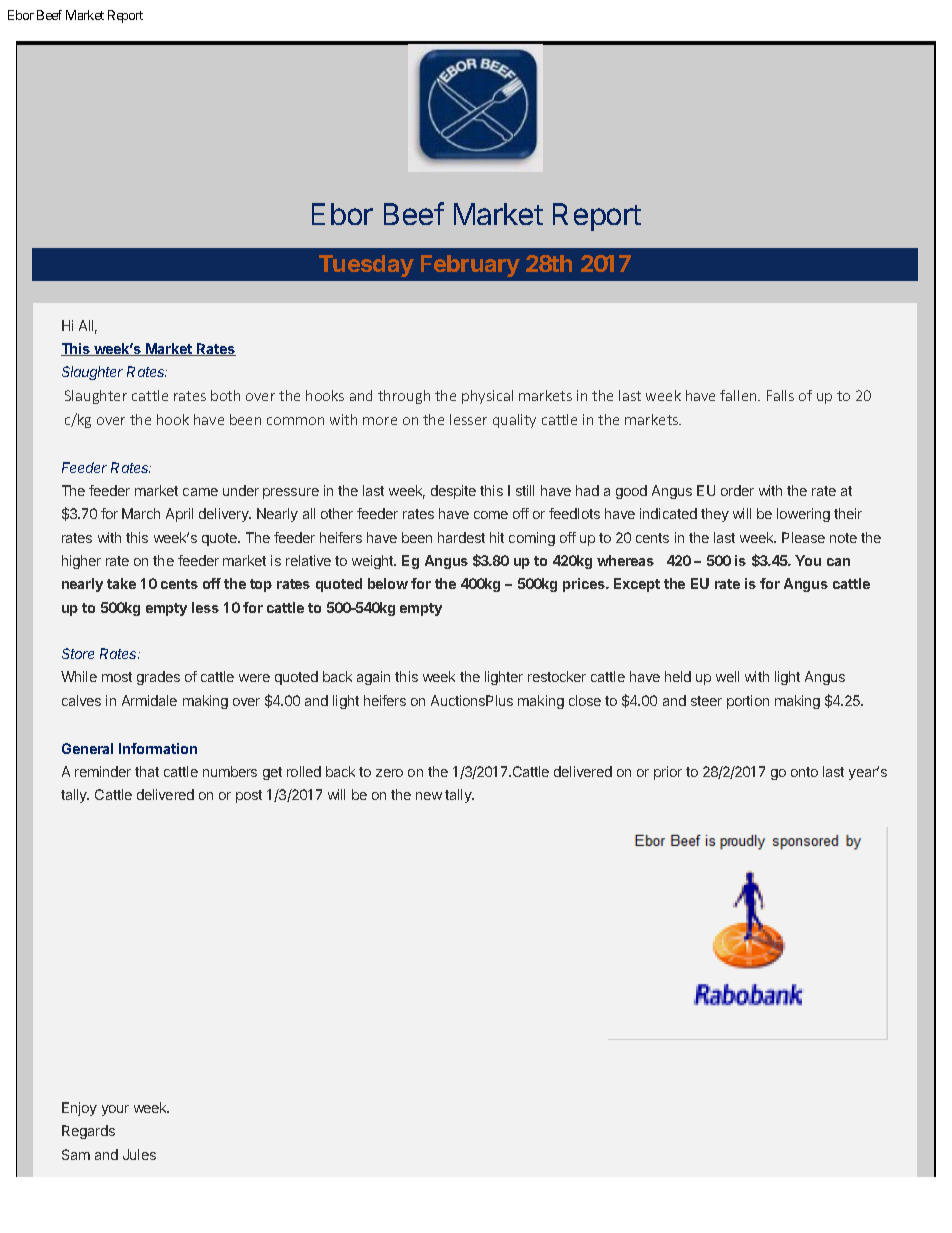 Image resolution: width=952 pixels, height=1233 pixels. I want to click on both, so click(225, 395).
